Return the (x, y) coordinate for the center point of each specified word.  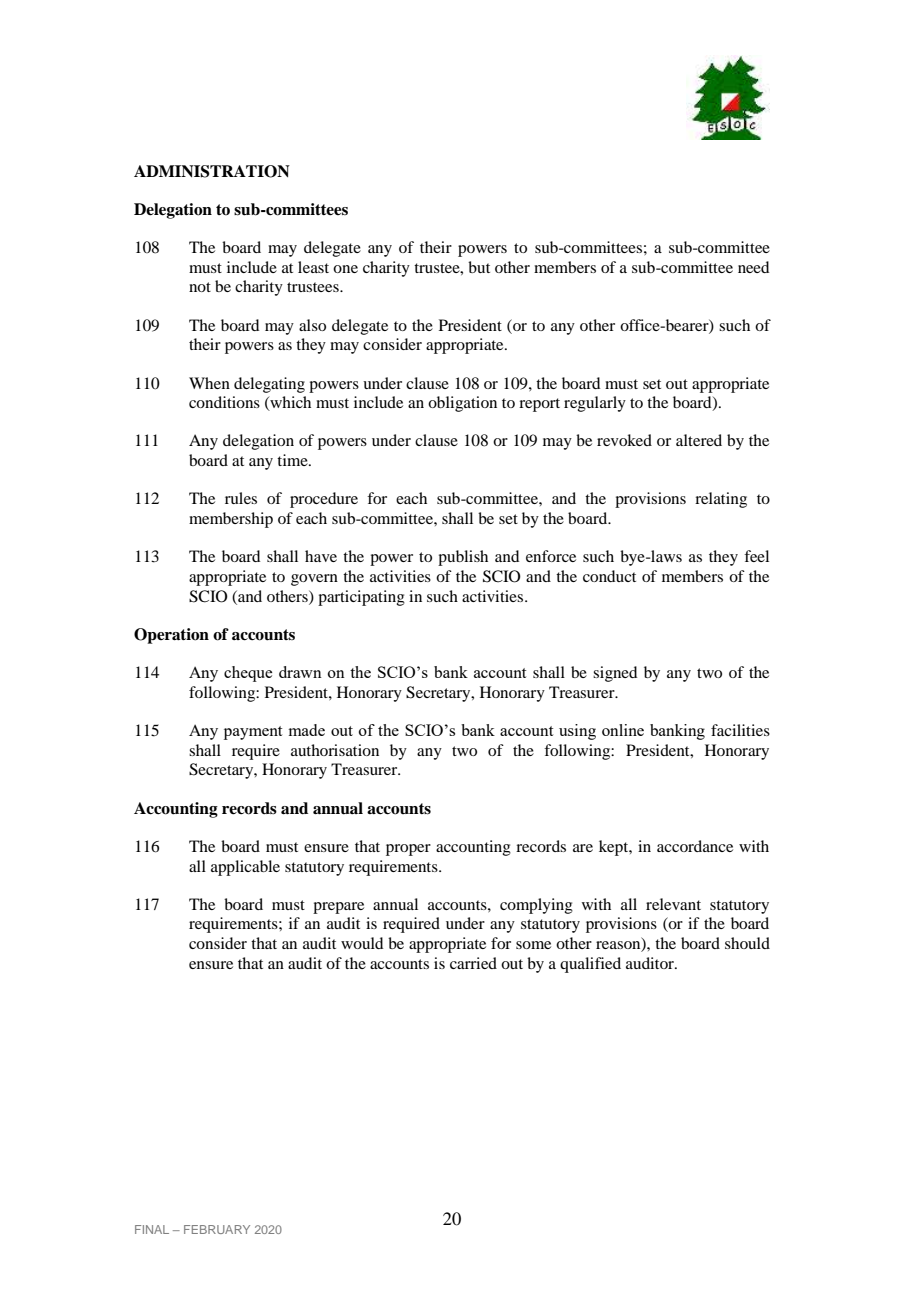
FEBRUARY (217, 1229)
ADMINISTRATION (212, 171)
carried (473, 963)
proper (408, 850)
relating (721, 500)
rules (241, 498)
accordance (695, 846)
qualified (590, 965)
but (479, 267)
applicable (245, 868)
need (753, 267)
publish (463, 558)
